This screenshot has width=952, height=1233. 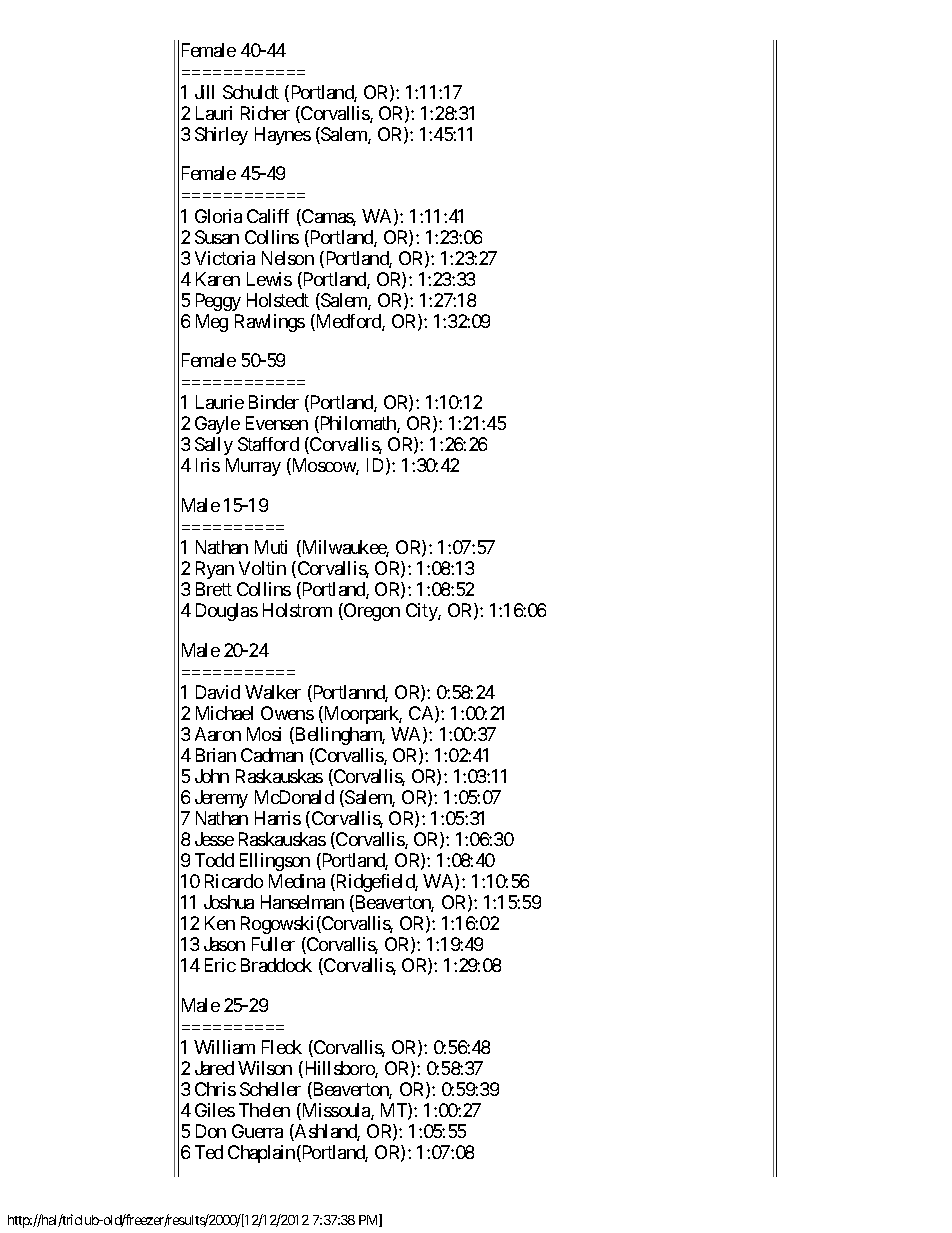 I want to click on Medina, so click(x=297, y=881).
